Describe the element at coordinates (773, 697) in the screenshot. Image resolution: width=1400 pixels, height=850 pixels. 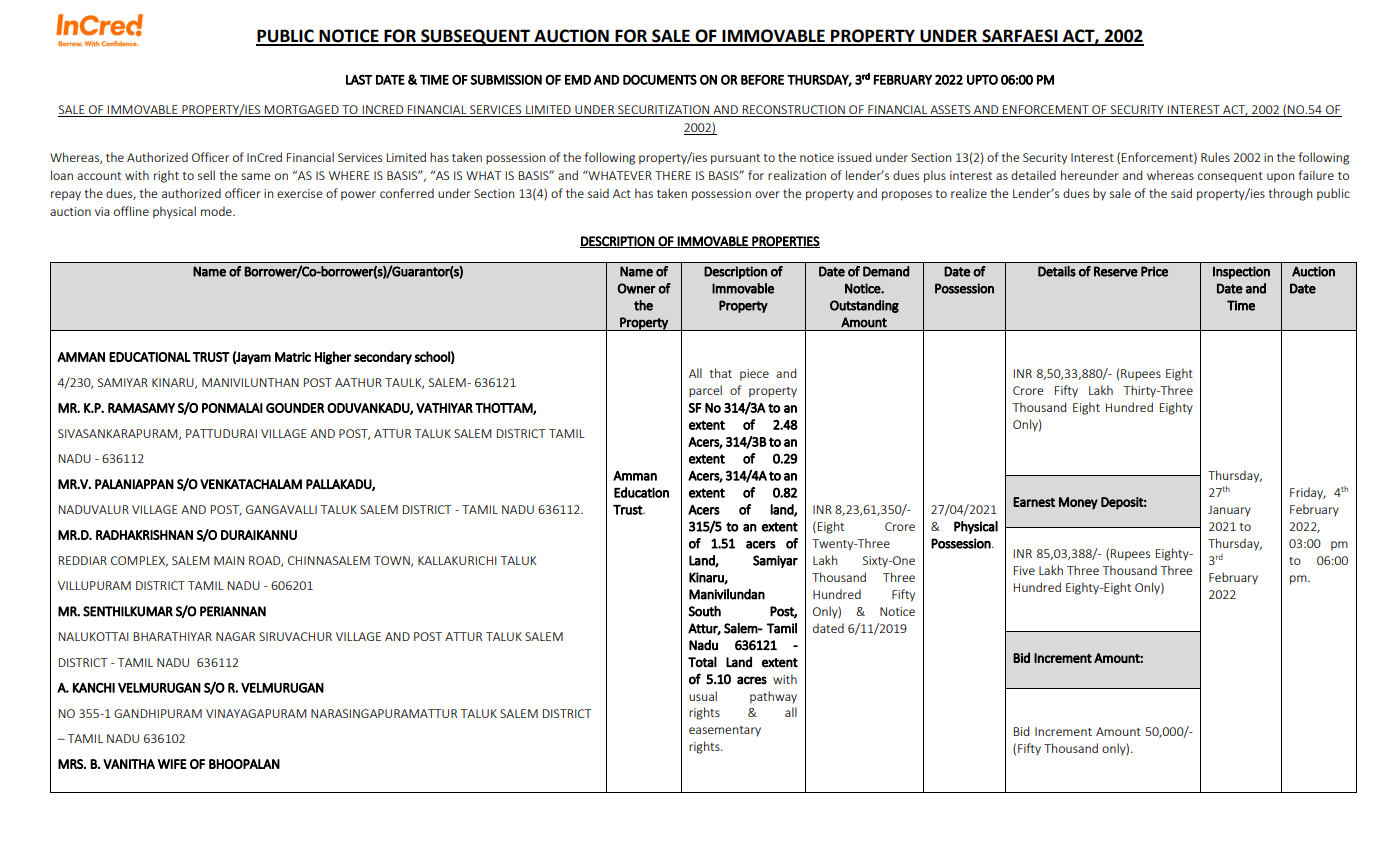
I see `pathway` at that location.
